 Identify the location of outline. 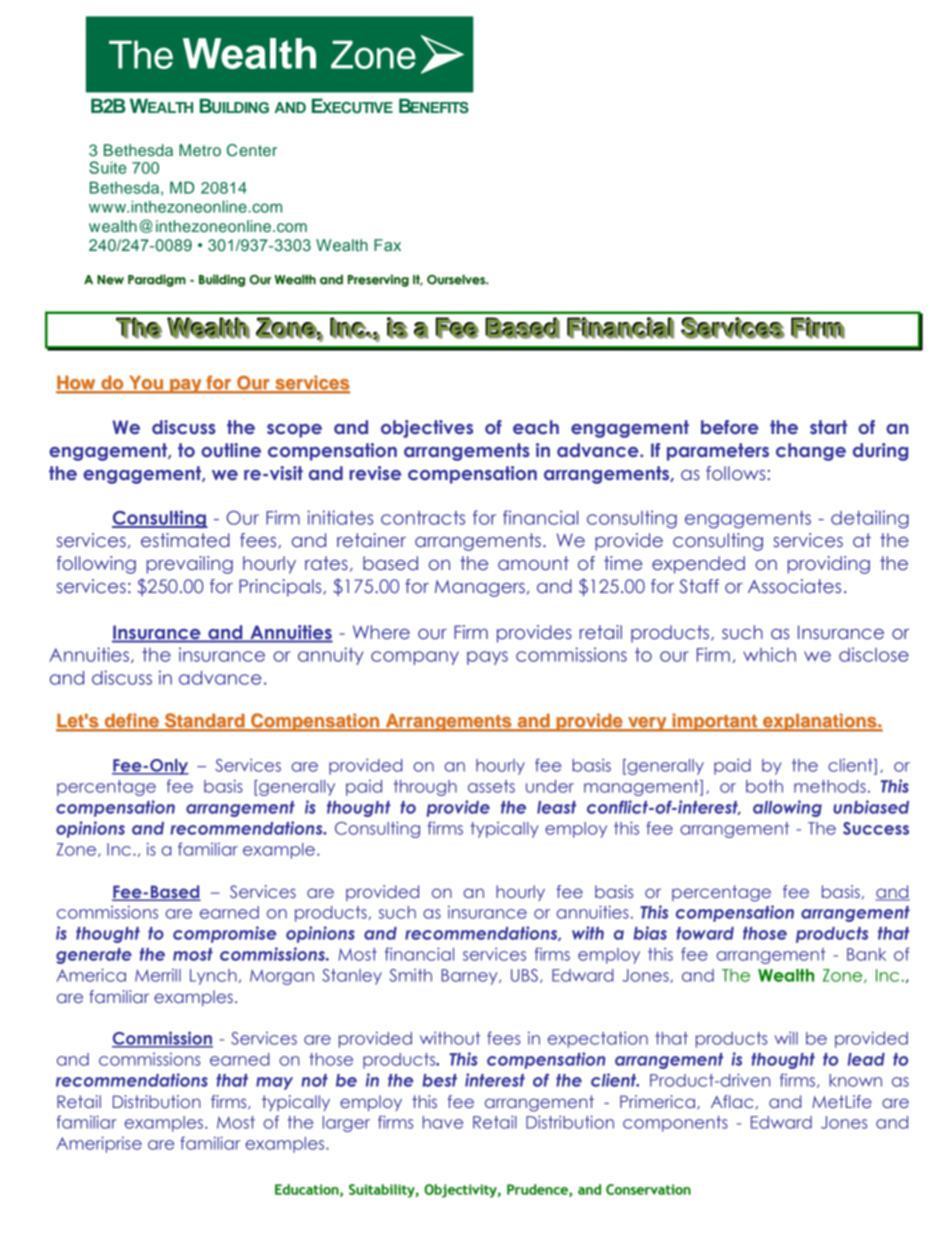
(231, 450).
